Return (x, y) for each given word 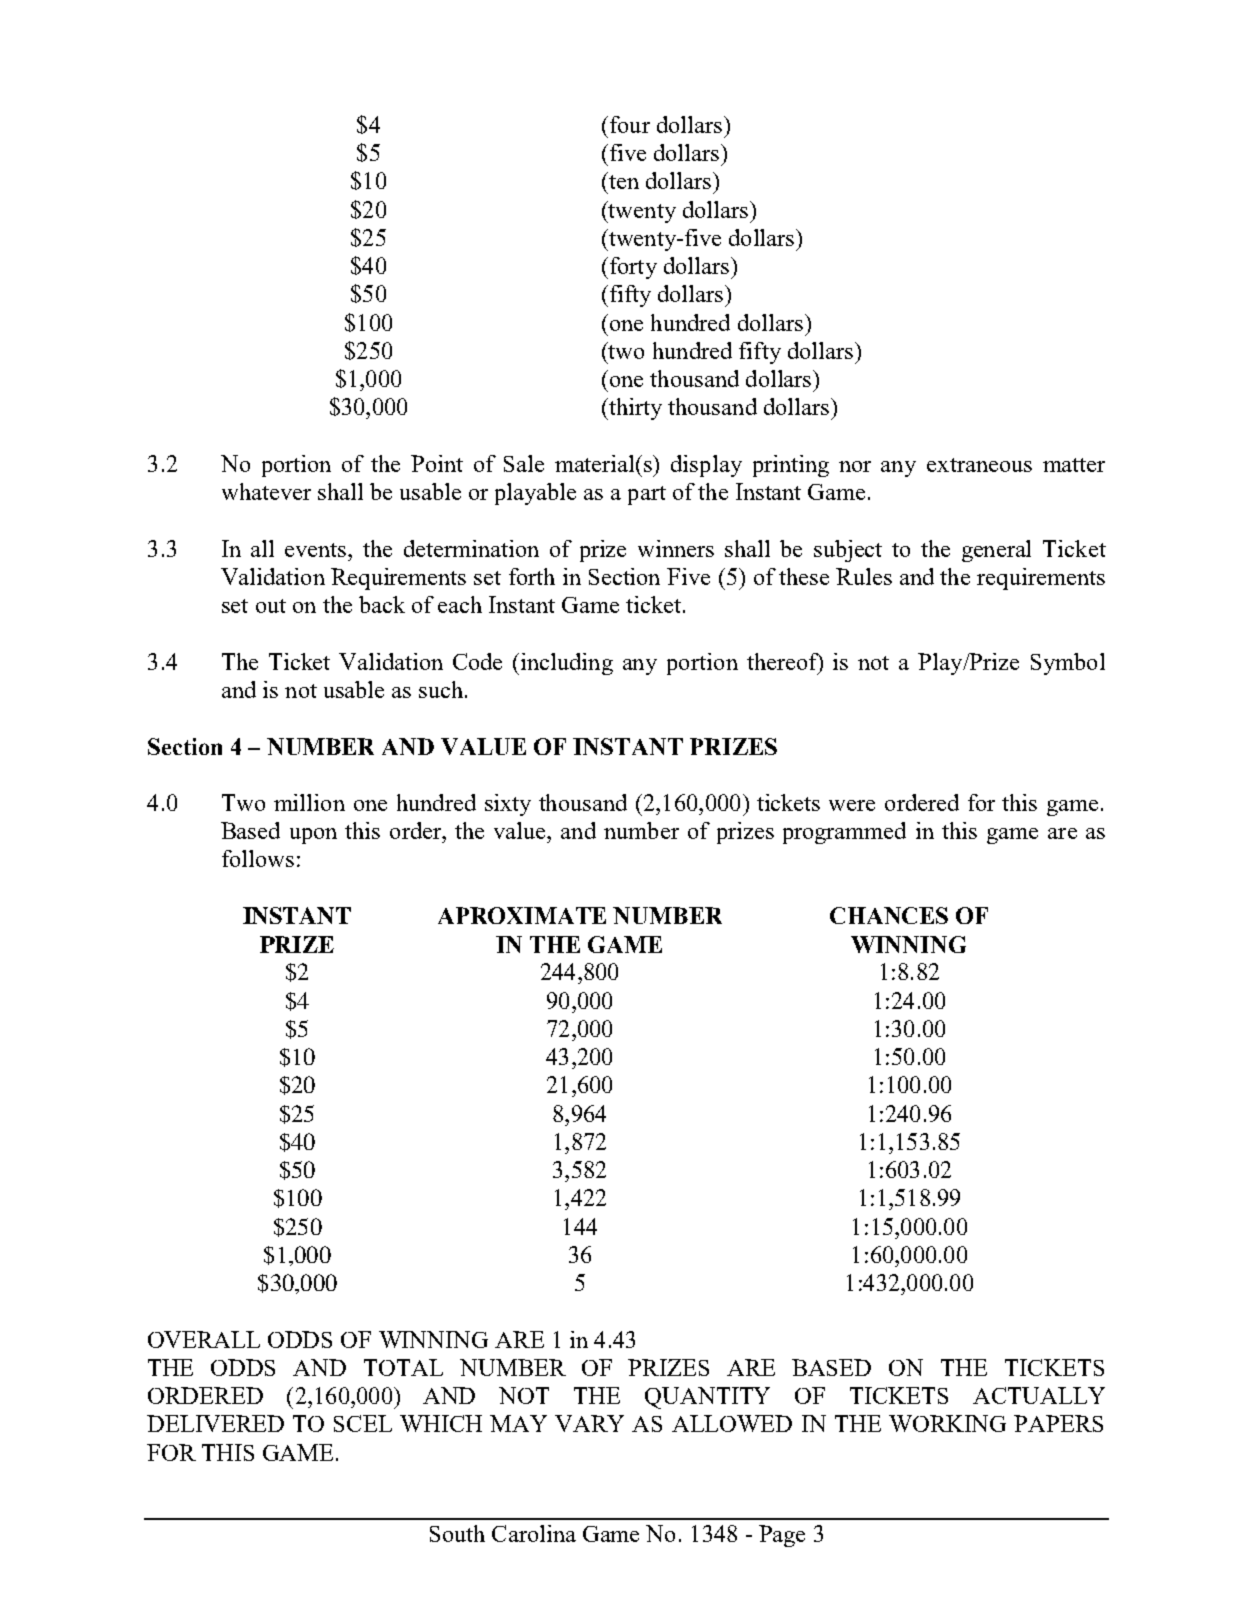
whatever (266, 491)
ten (623, 180)
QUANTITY (707, 1398)
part (647, 495)
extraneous (979, 465)
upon (313, 836)
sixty (508, 805)
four (628, 124)
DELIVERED (215, 1423)
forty (632, 268)
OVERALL (204, 1339)
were (852, 805)
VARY (589, 1423)
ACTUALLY (1039, 1395)
